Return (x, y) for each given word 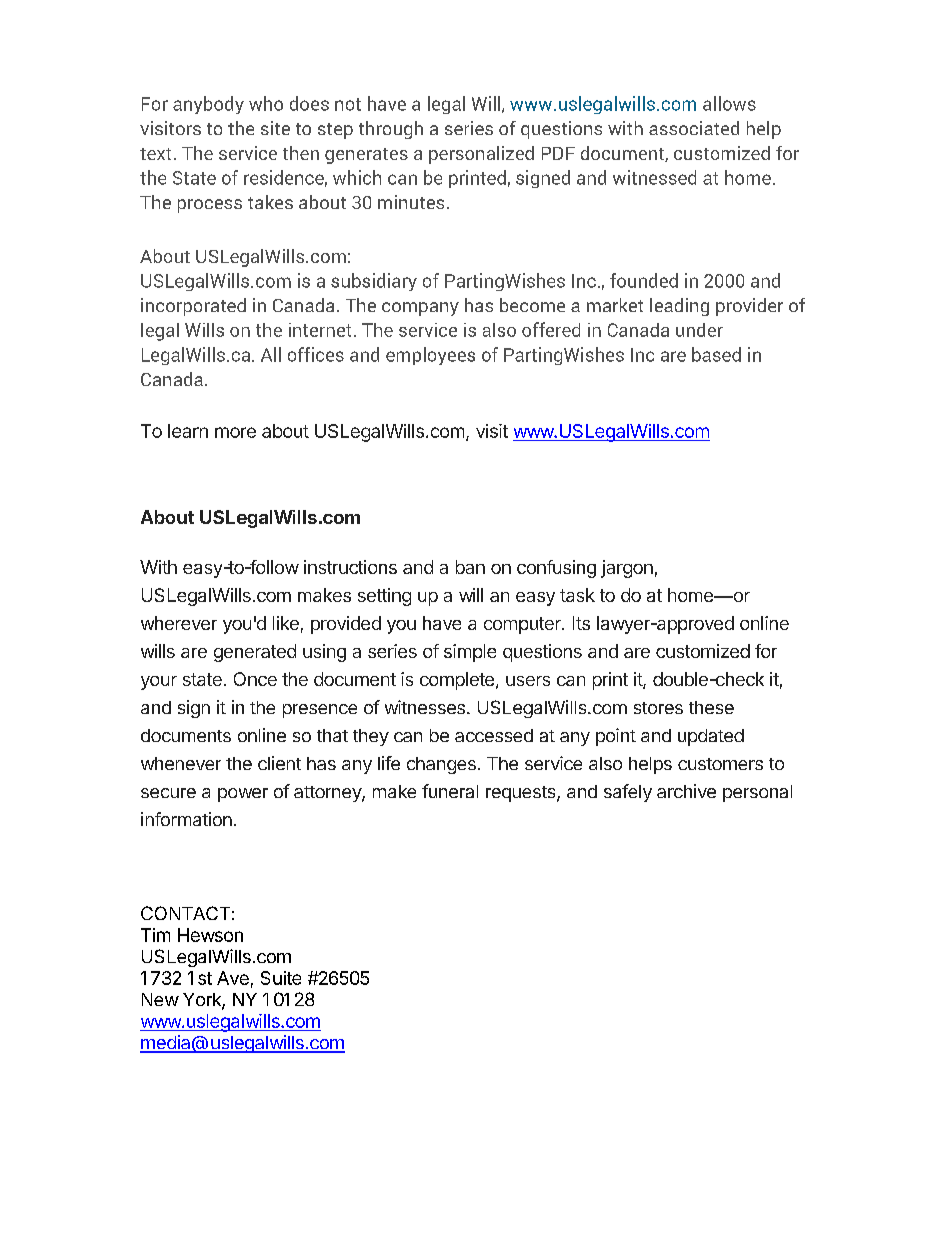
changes (441, 765)
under (699, 330)
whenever (181, 763)
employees (430, 356)
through (391, 130)
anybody (208, 105)
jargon (627, 569)
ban (470, 567)
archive (686, 791)
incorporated (193, 307)
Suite (281, 978)
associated (694, 128)
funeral (450, 791)
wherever (179, 623)
